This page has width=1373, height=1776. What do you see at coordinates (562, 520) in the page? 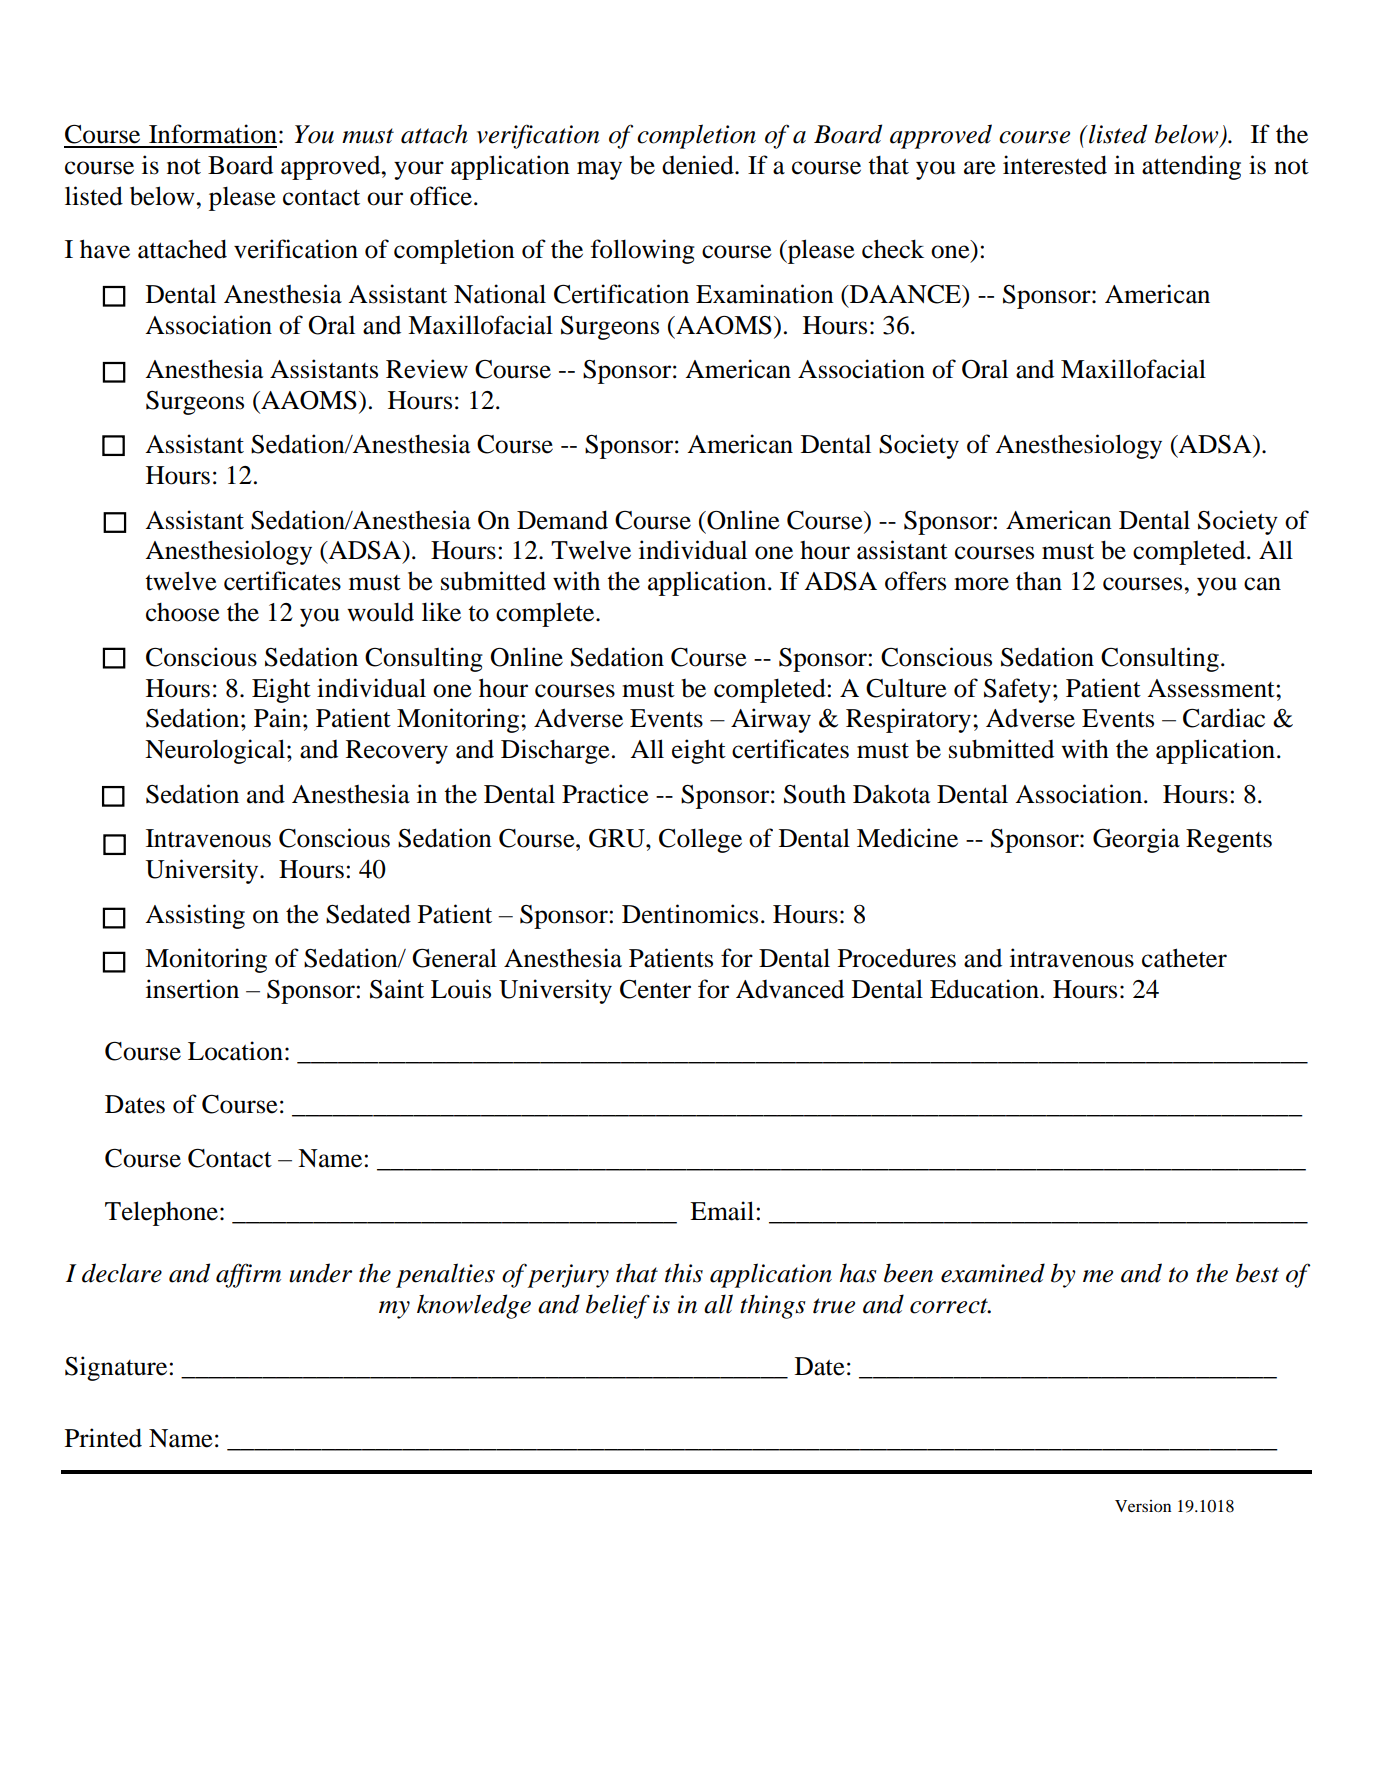
I see `Demand` at bounding box center [562, 520].
